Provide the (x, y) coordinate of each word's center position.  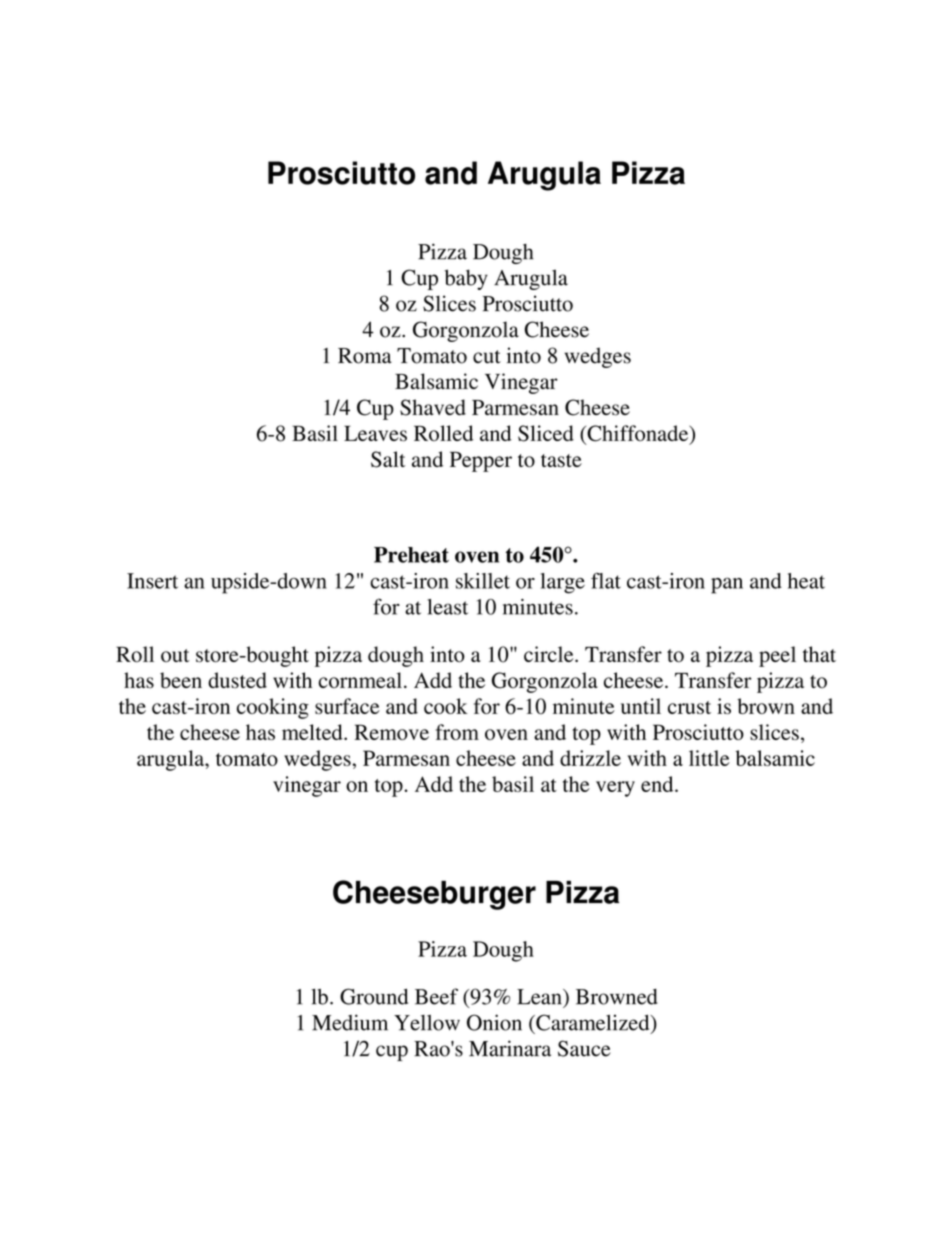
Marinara (510, 1048)
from (457, 732)
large (563, 583)
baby (466, 279)
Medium (350, 1022)
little (709, 758)
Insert (152, 581)
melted (313, 732)
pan (727, 586)
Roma (365, 356)
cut (487, 357)
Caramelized (593, 1023)
